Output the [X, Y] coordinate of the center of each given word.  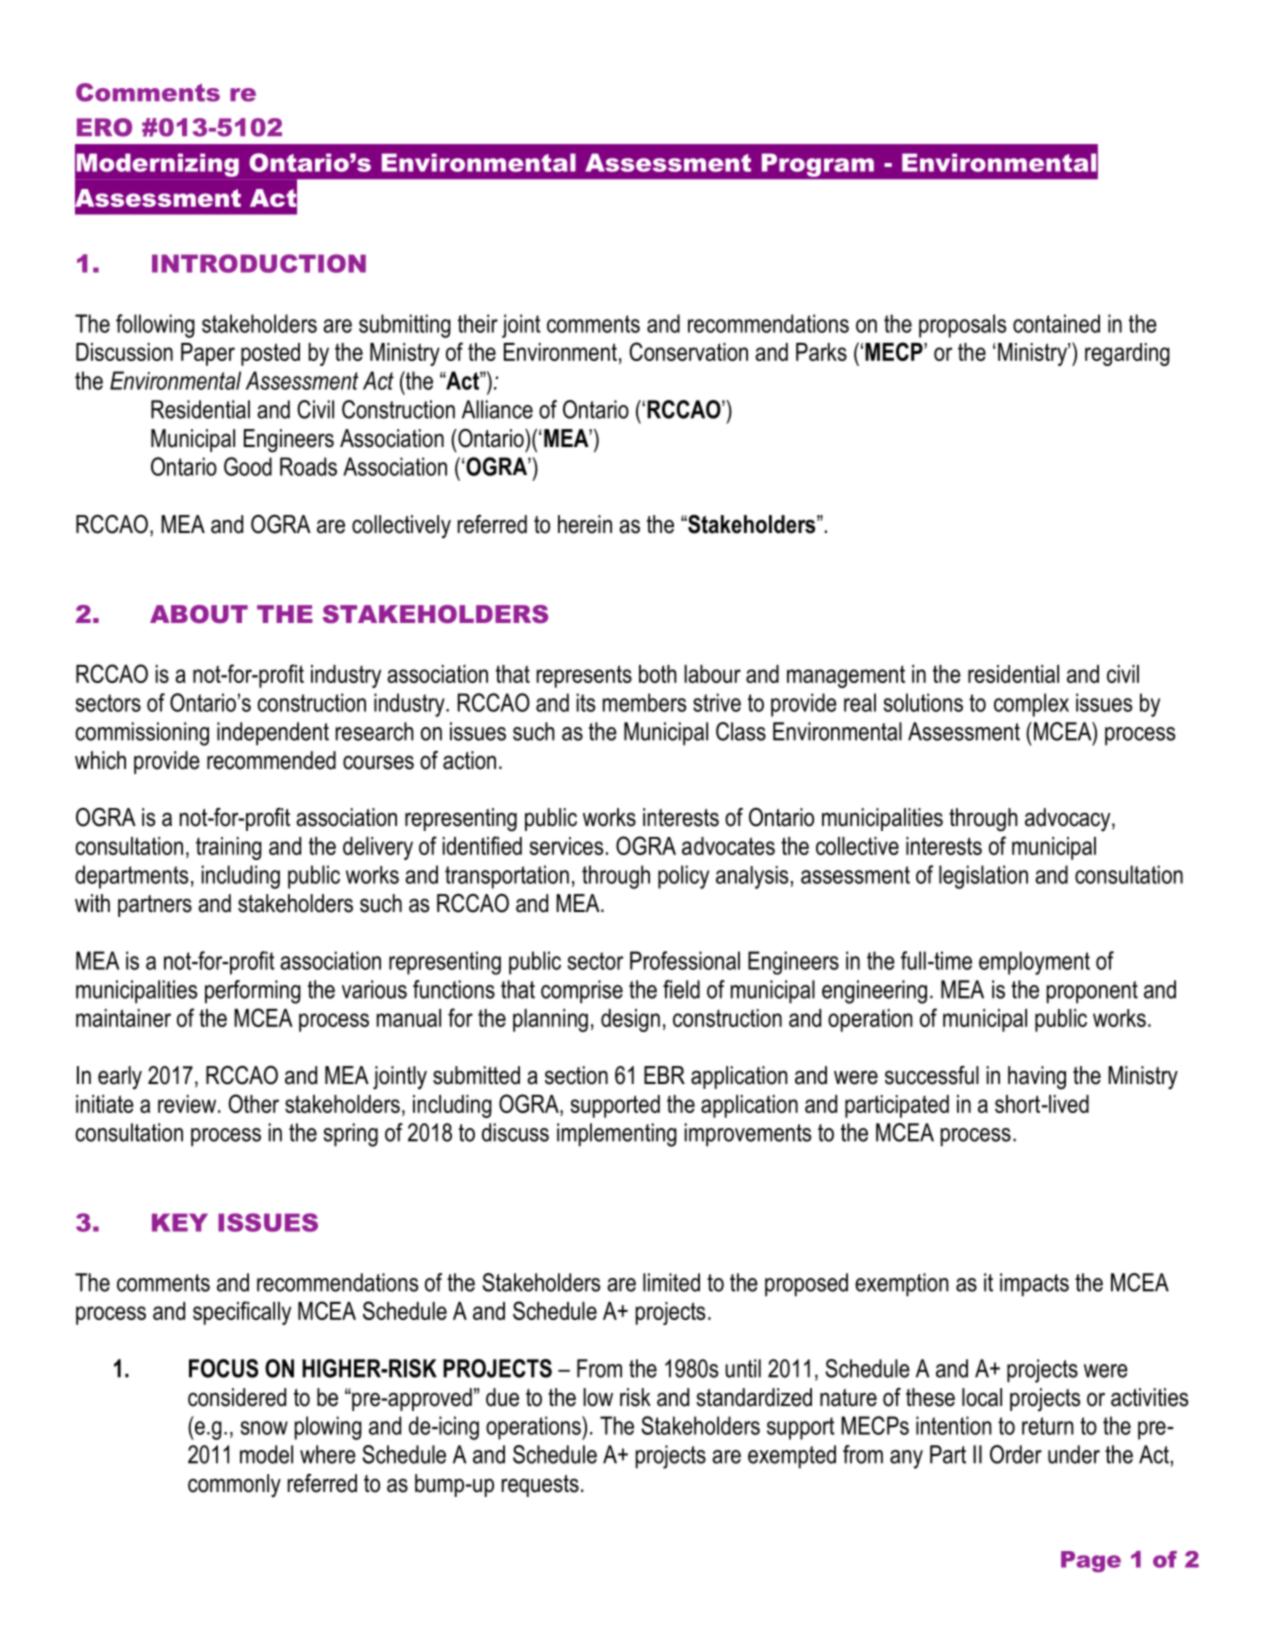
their [478, 323]
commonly [234, 1485]
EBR [664, 1075]
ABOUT [199, 614]
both [658, 674]
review [187, 1104]
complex [1031, 705]
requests [540, 1486]
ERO [104, 127]
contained [1056, 323]
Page [1091, 1561]
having [1037, 1078]
